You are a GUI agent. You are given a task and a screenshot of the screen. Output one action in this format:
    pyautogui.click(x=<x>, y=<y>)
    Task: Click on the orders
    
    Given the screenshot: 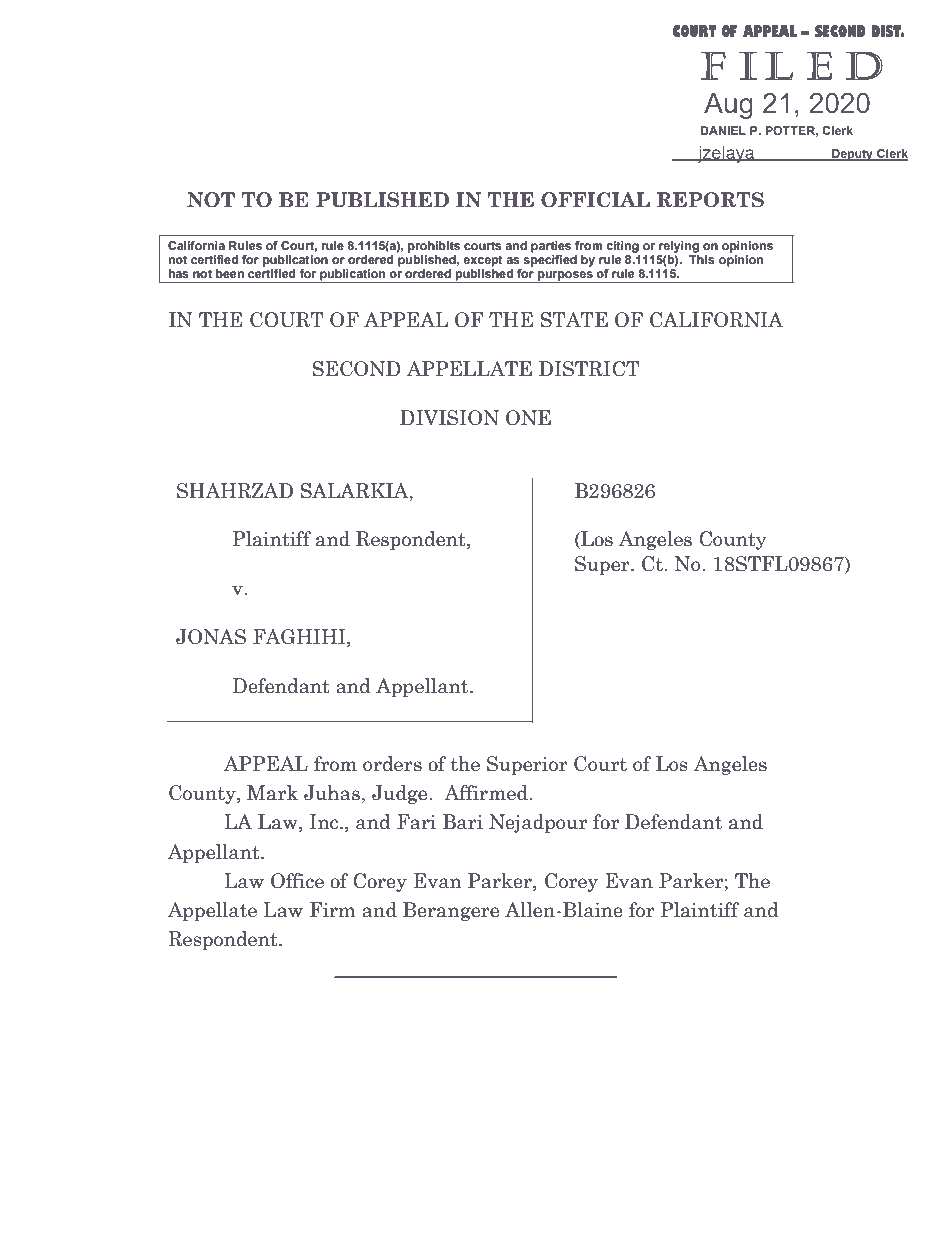 What is the action you would take?
    pyautogui.click(x=392, y=764)
